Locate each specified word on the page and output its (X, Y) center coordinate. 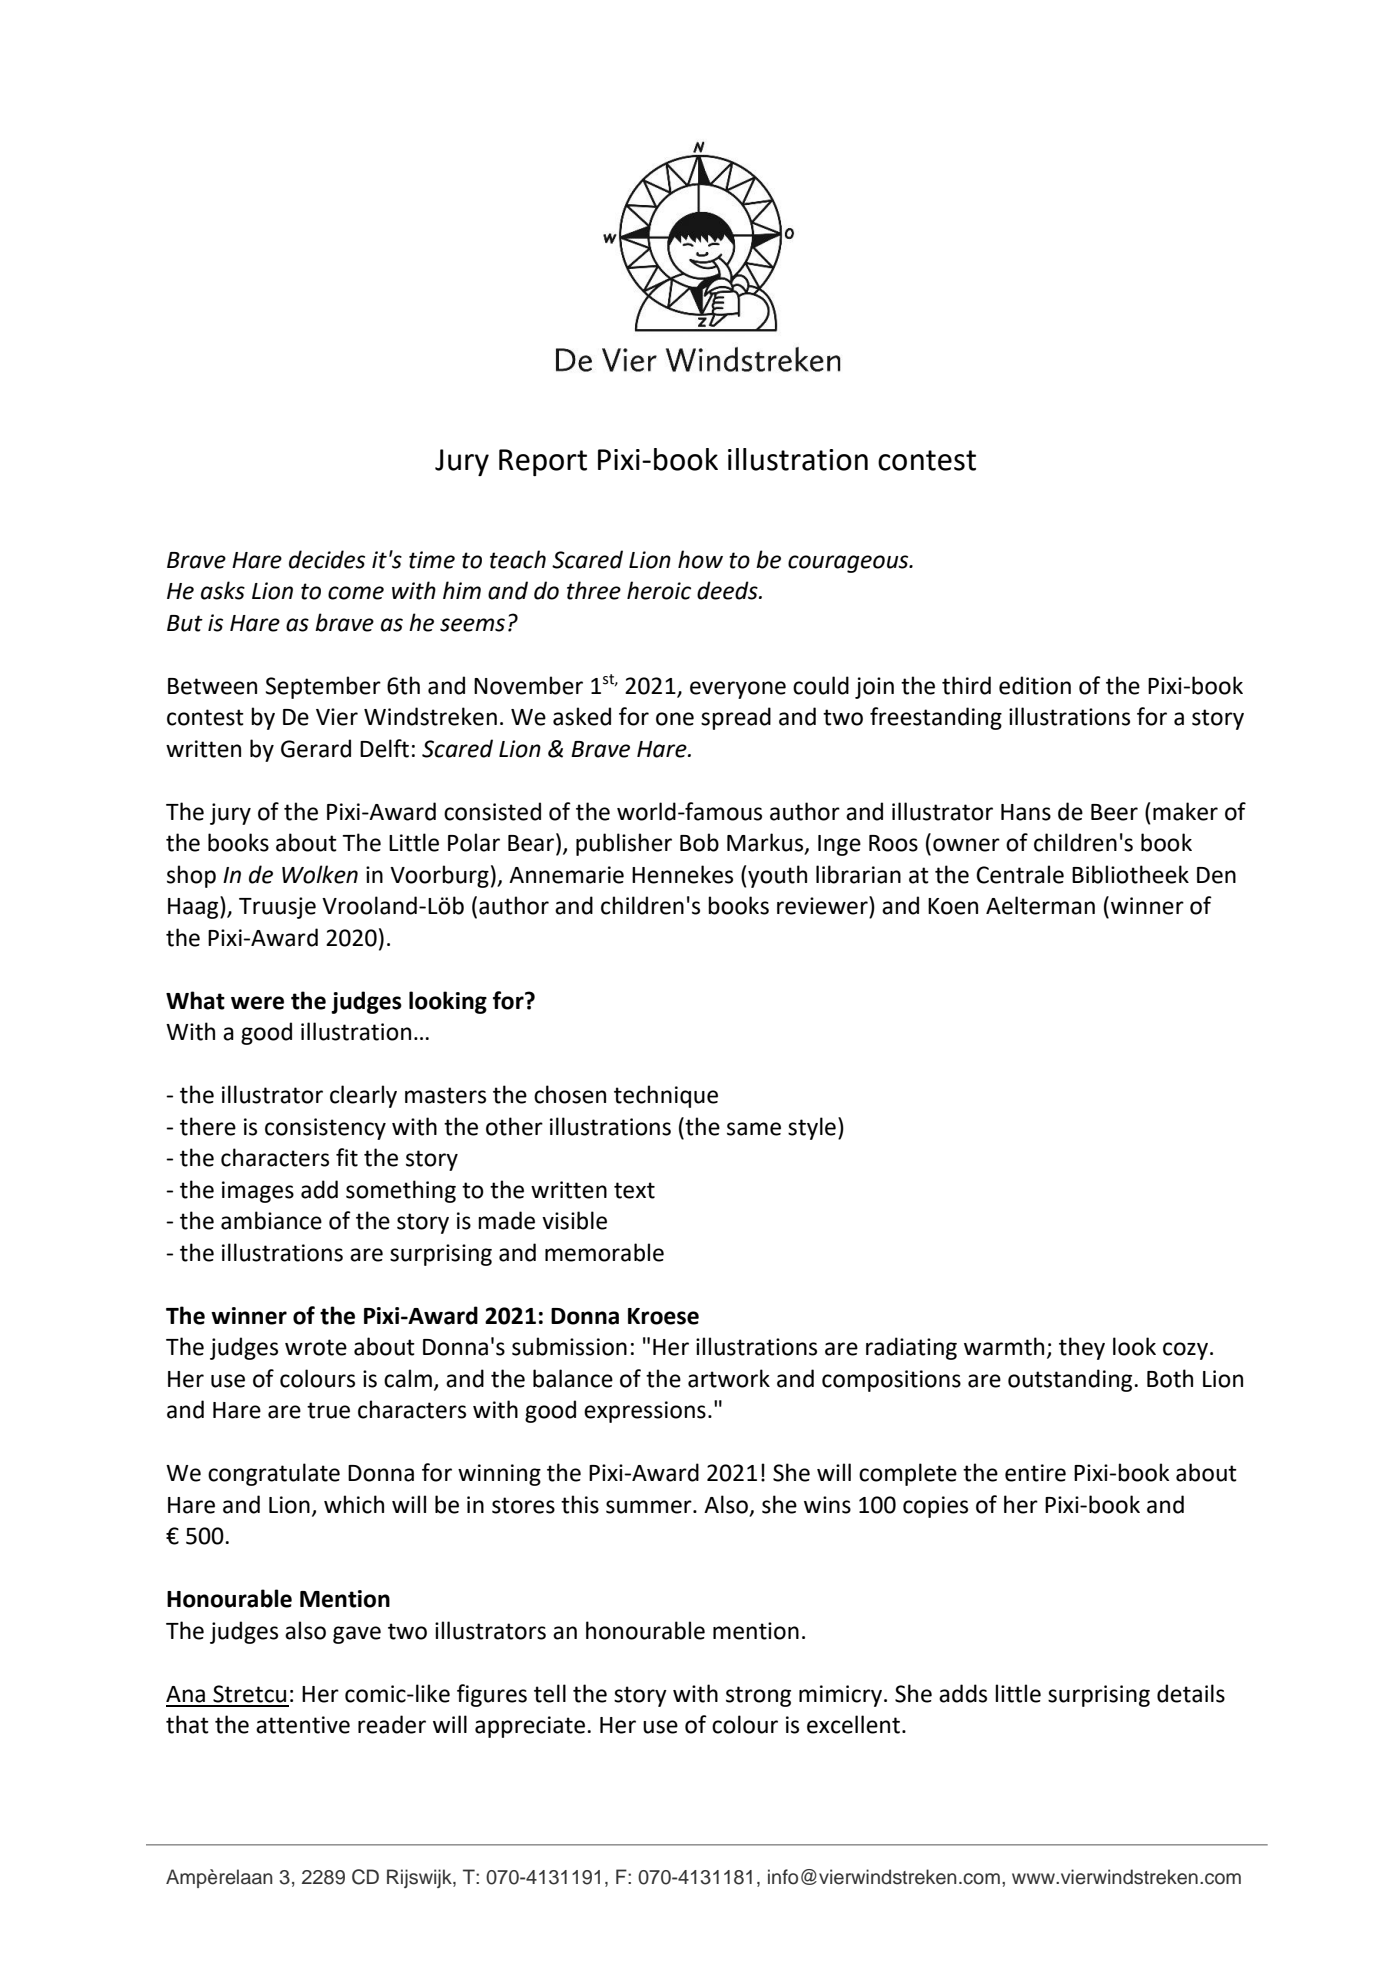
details (1191, 1693)
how (700, 559)
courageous (849, 564)
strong (758, 1696)
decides (327, 559)
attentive (303, 1725)
